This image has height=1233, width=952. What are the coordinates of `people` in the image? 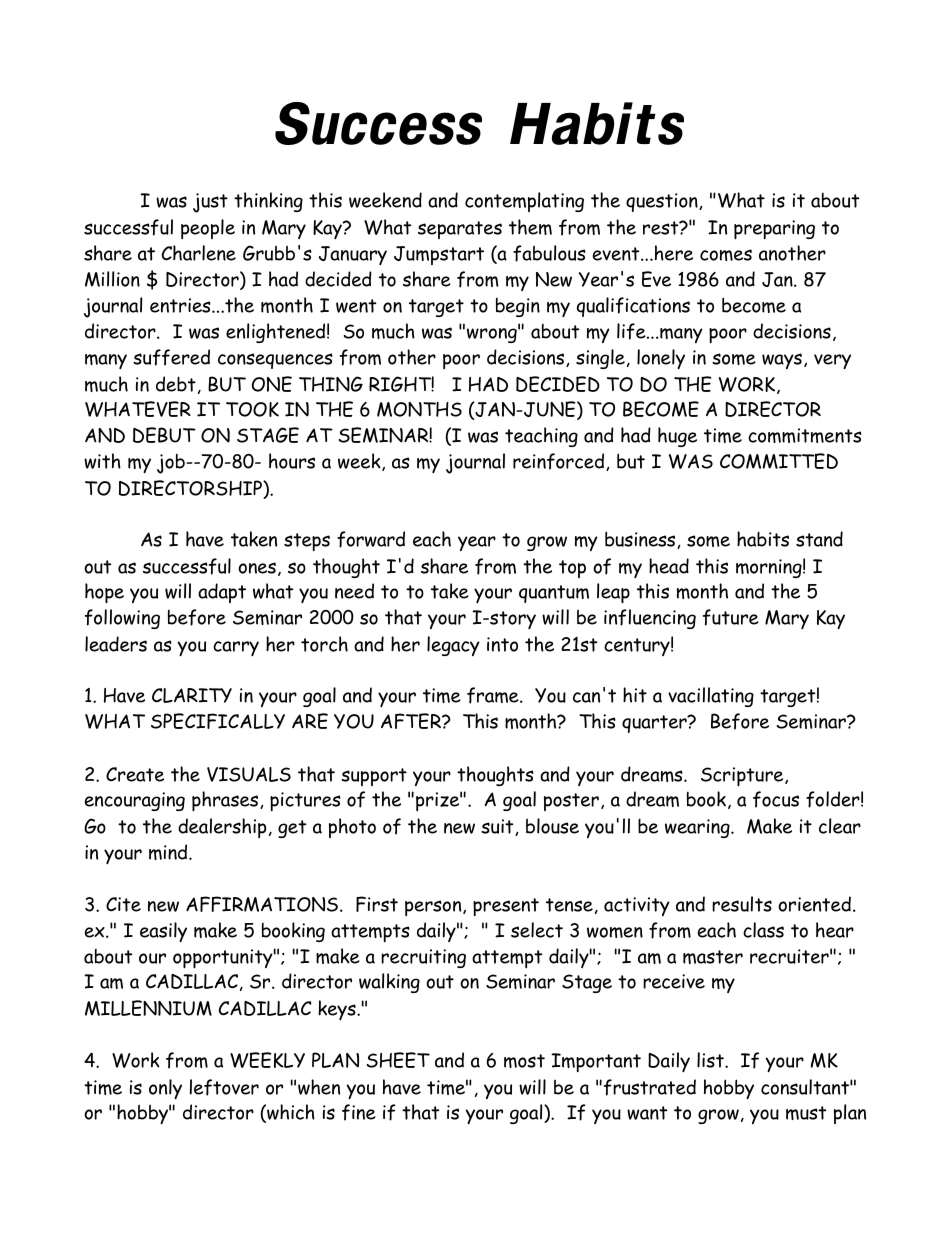 It's located at (208, 229).
